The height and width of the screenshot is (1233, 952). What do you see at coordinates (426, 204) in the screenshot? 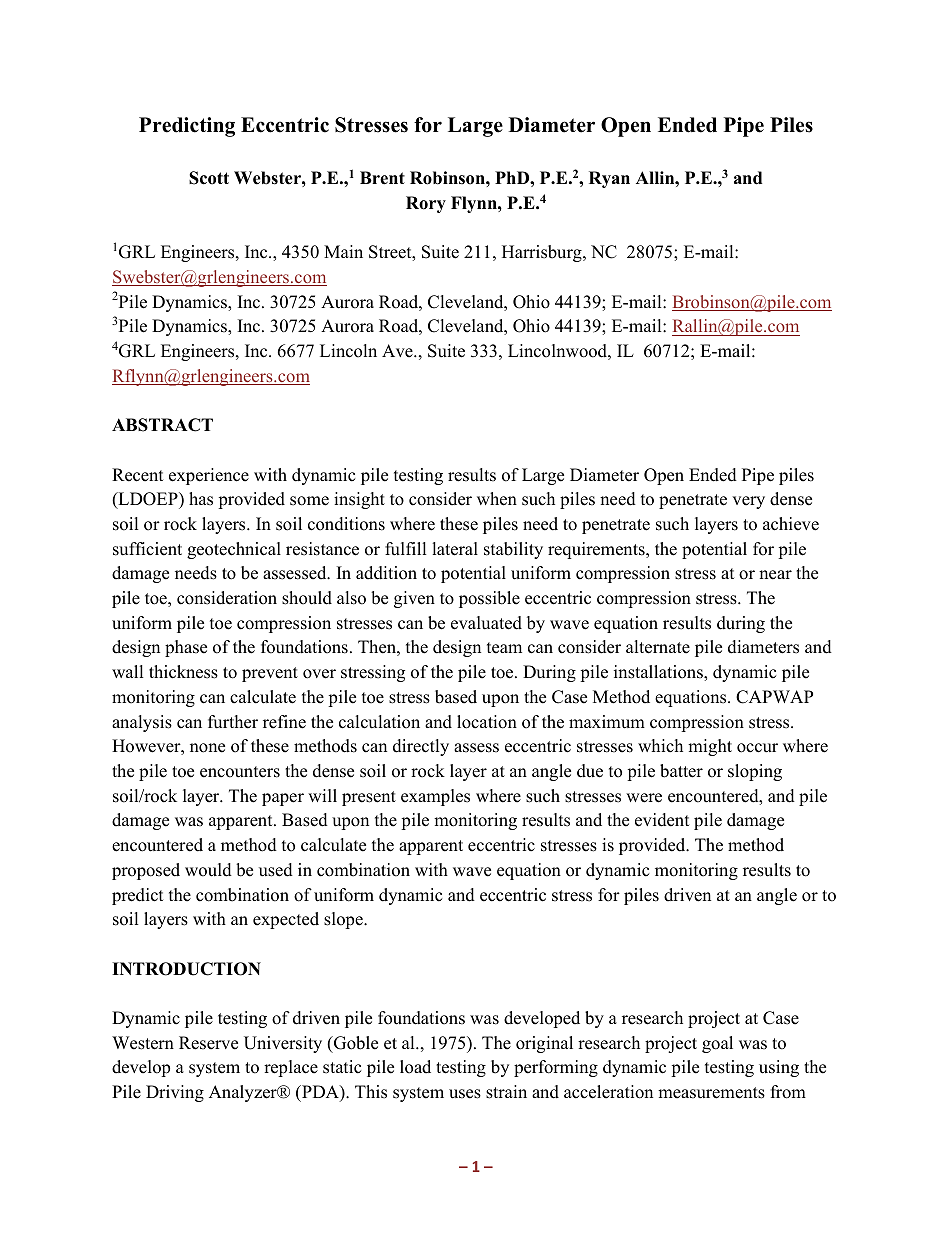
I see `Rory` at bounding box center [426, 204].
